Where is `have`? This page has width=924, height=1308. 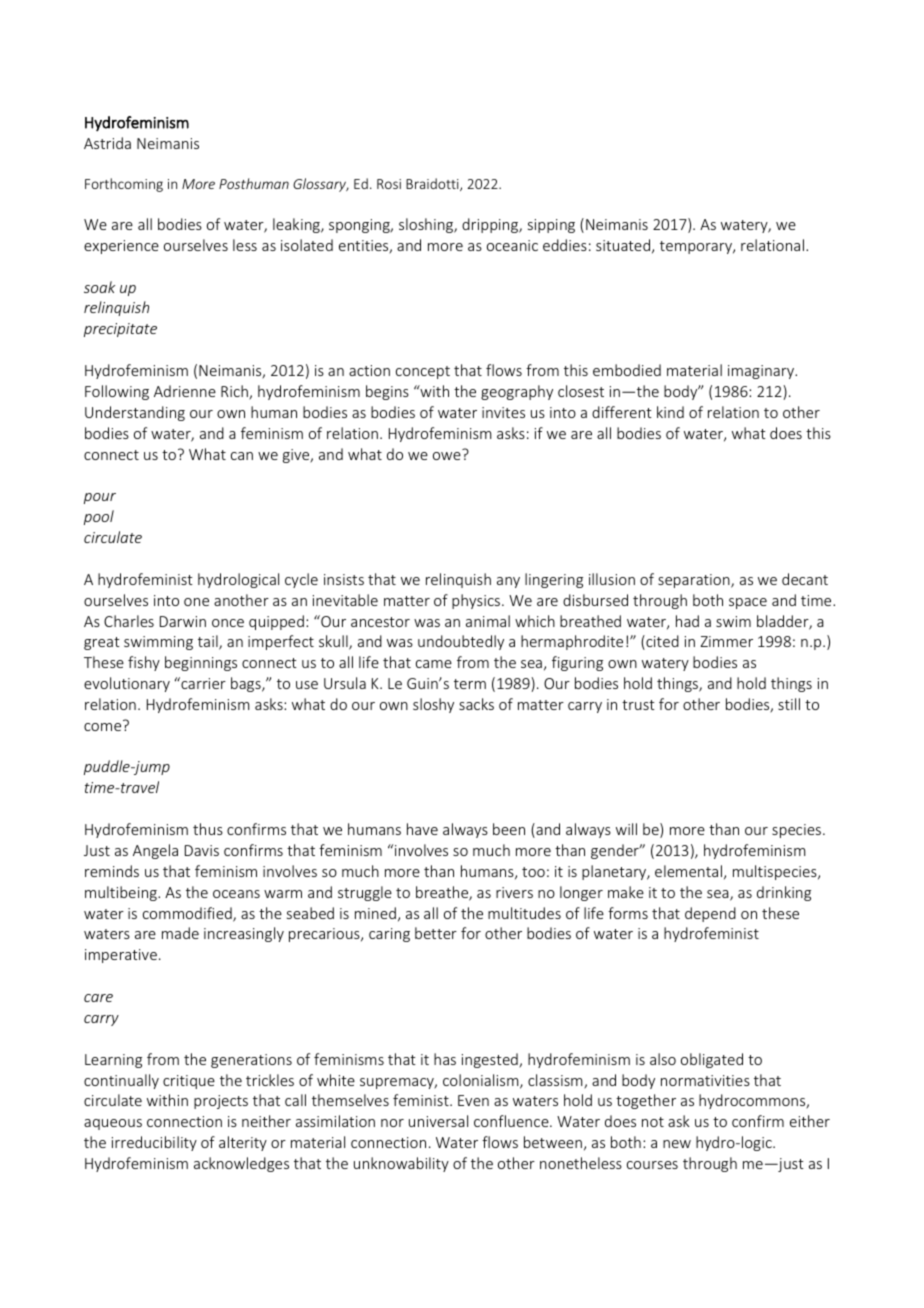
have is located at coordinates (422, 829).
